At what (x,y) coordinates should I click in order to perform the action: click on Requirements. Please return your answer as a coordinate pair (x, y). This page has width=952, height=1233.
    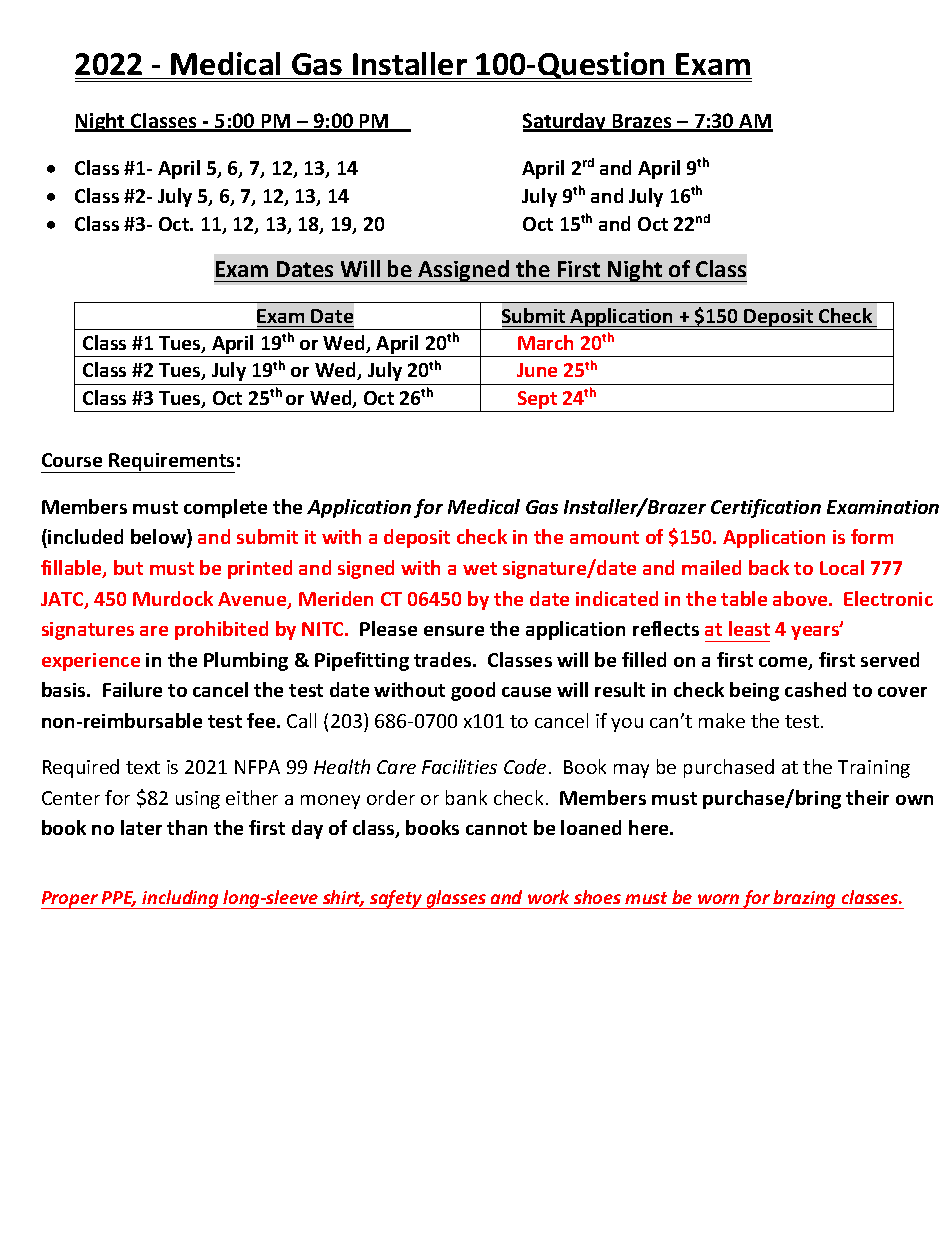
    Looking at the image, I should click on (171, 463).
